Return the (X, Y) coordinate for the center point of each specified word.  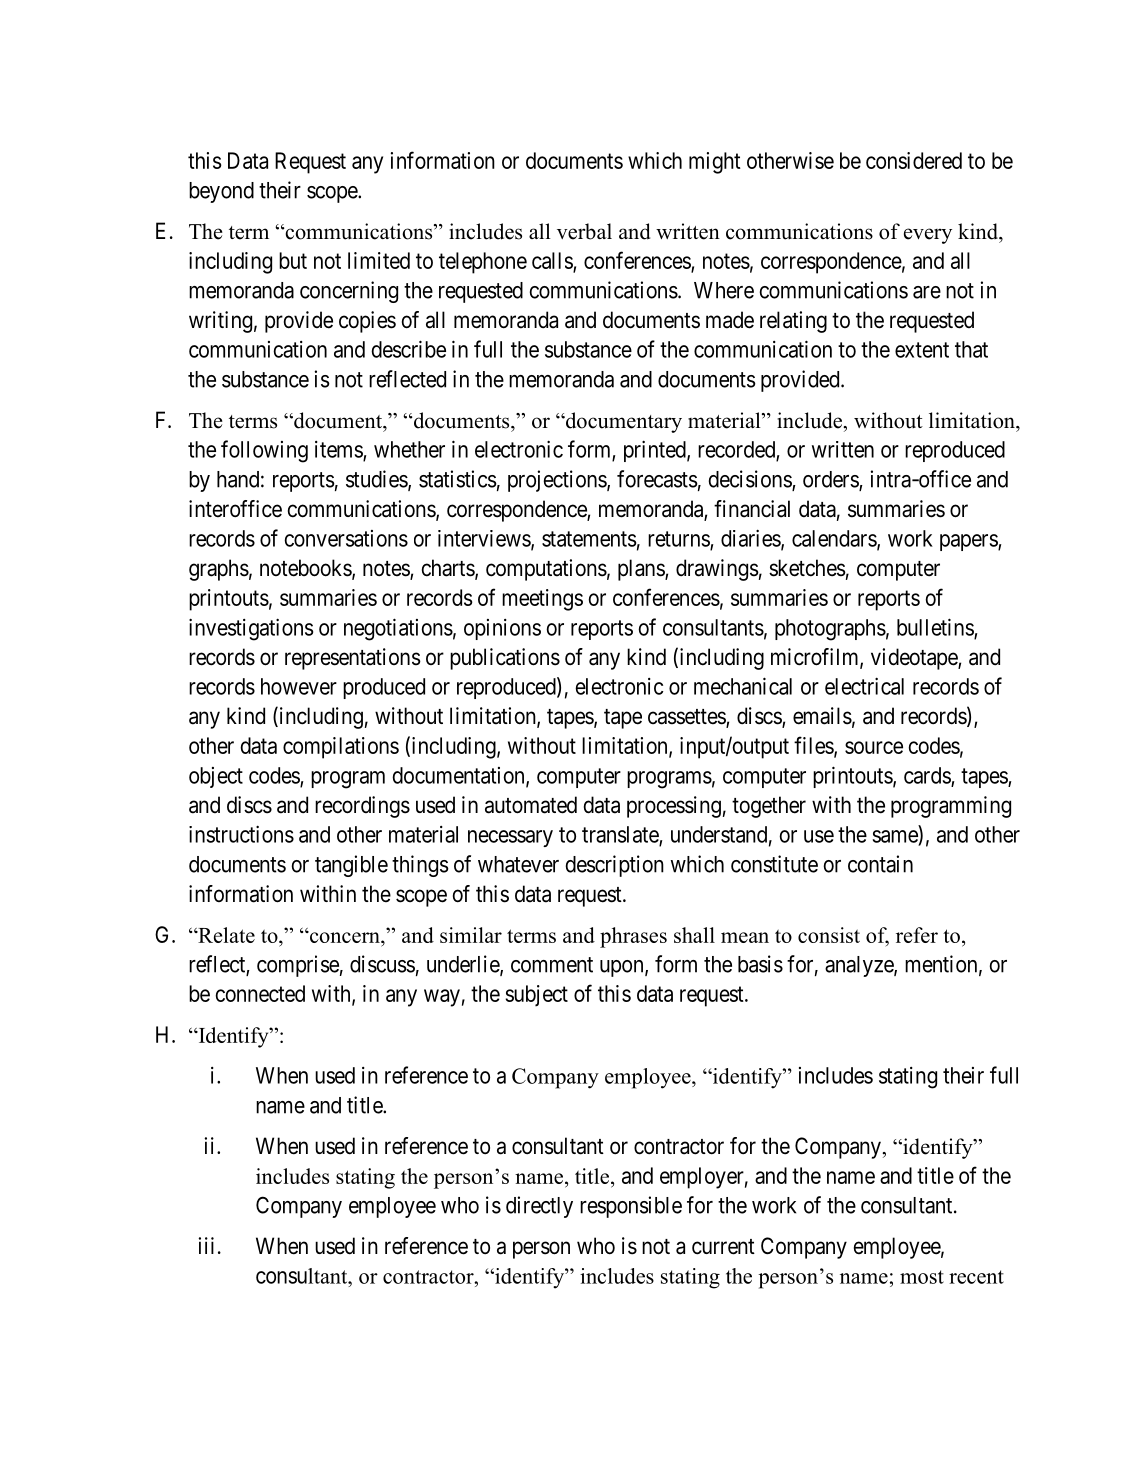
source (874, 747)
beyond (221, 192)
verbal (584, 231)
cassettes (687, 718)
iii (206, 1245)
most (922, 1277)
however (299, 686)
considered (914, 160)
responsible (631, 1207)
